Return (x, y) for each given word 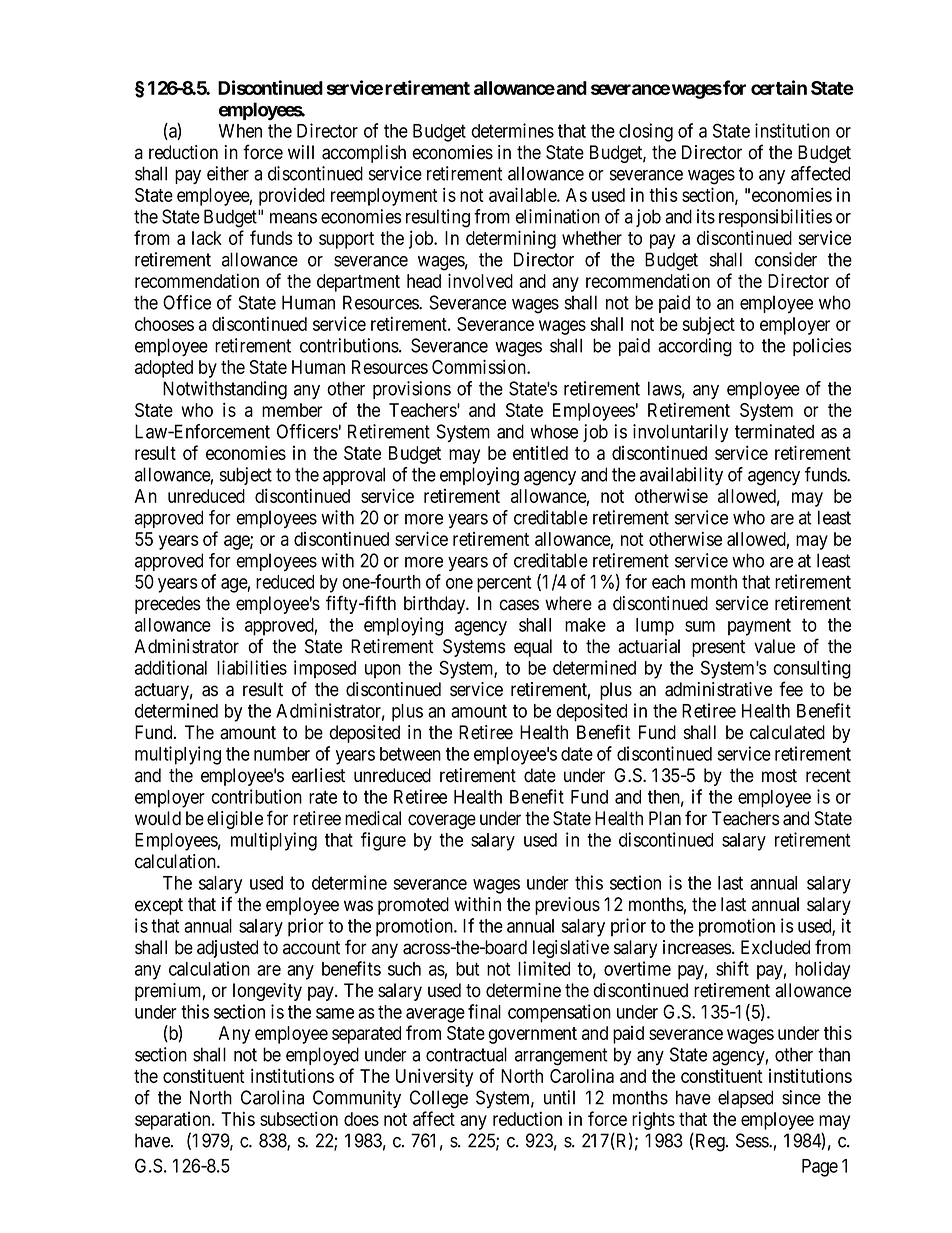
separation (174, 1121)
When (240, 131)
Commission (480, 366)
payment (759, 627)
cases (519, 605)
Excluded (775, 947)
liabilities (252, 667)
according (695, 347)
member (292, 410)
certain (779, 87)
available (523, 194)
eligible (235, 820)
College (439, 1099)
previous (567, 906)
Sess (753, 1140)
